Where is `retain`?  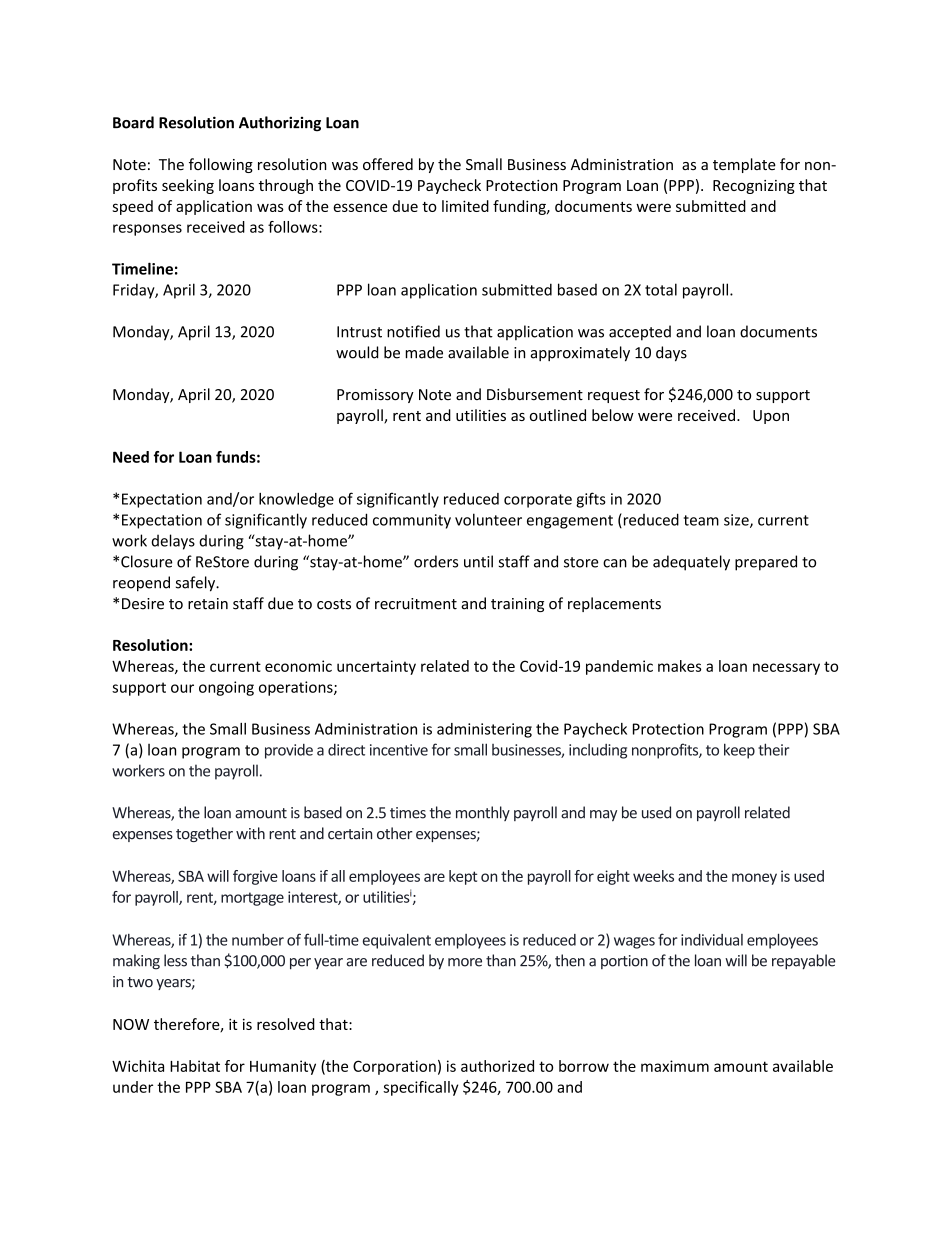
retain is located at coordinates (208, 604).
